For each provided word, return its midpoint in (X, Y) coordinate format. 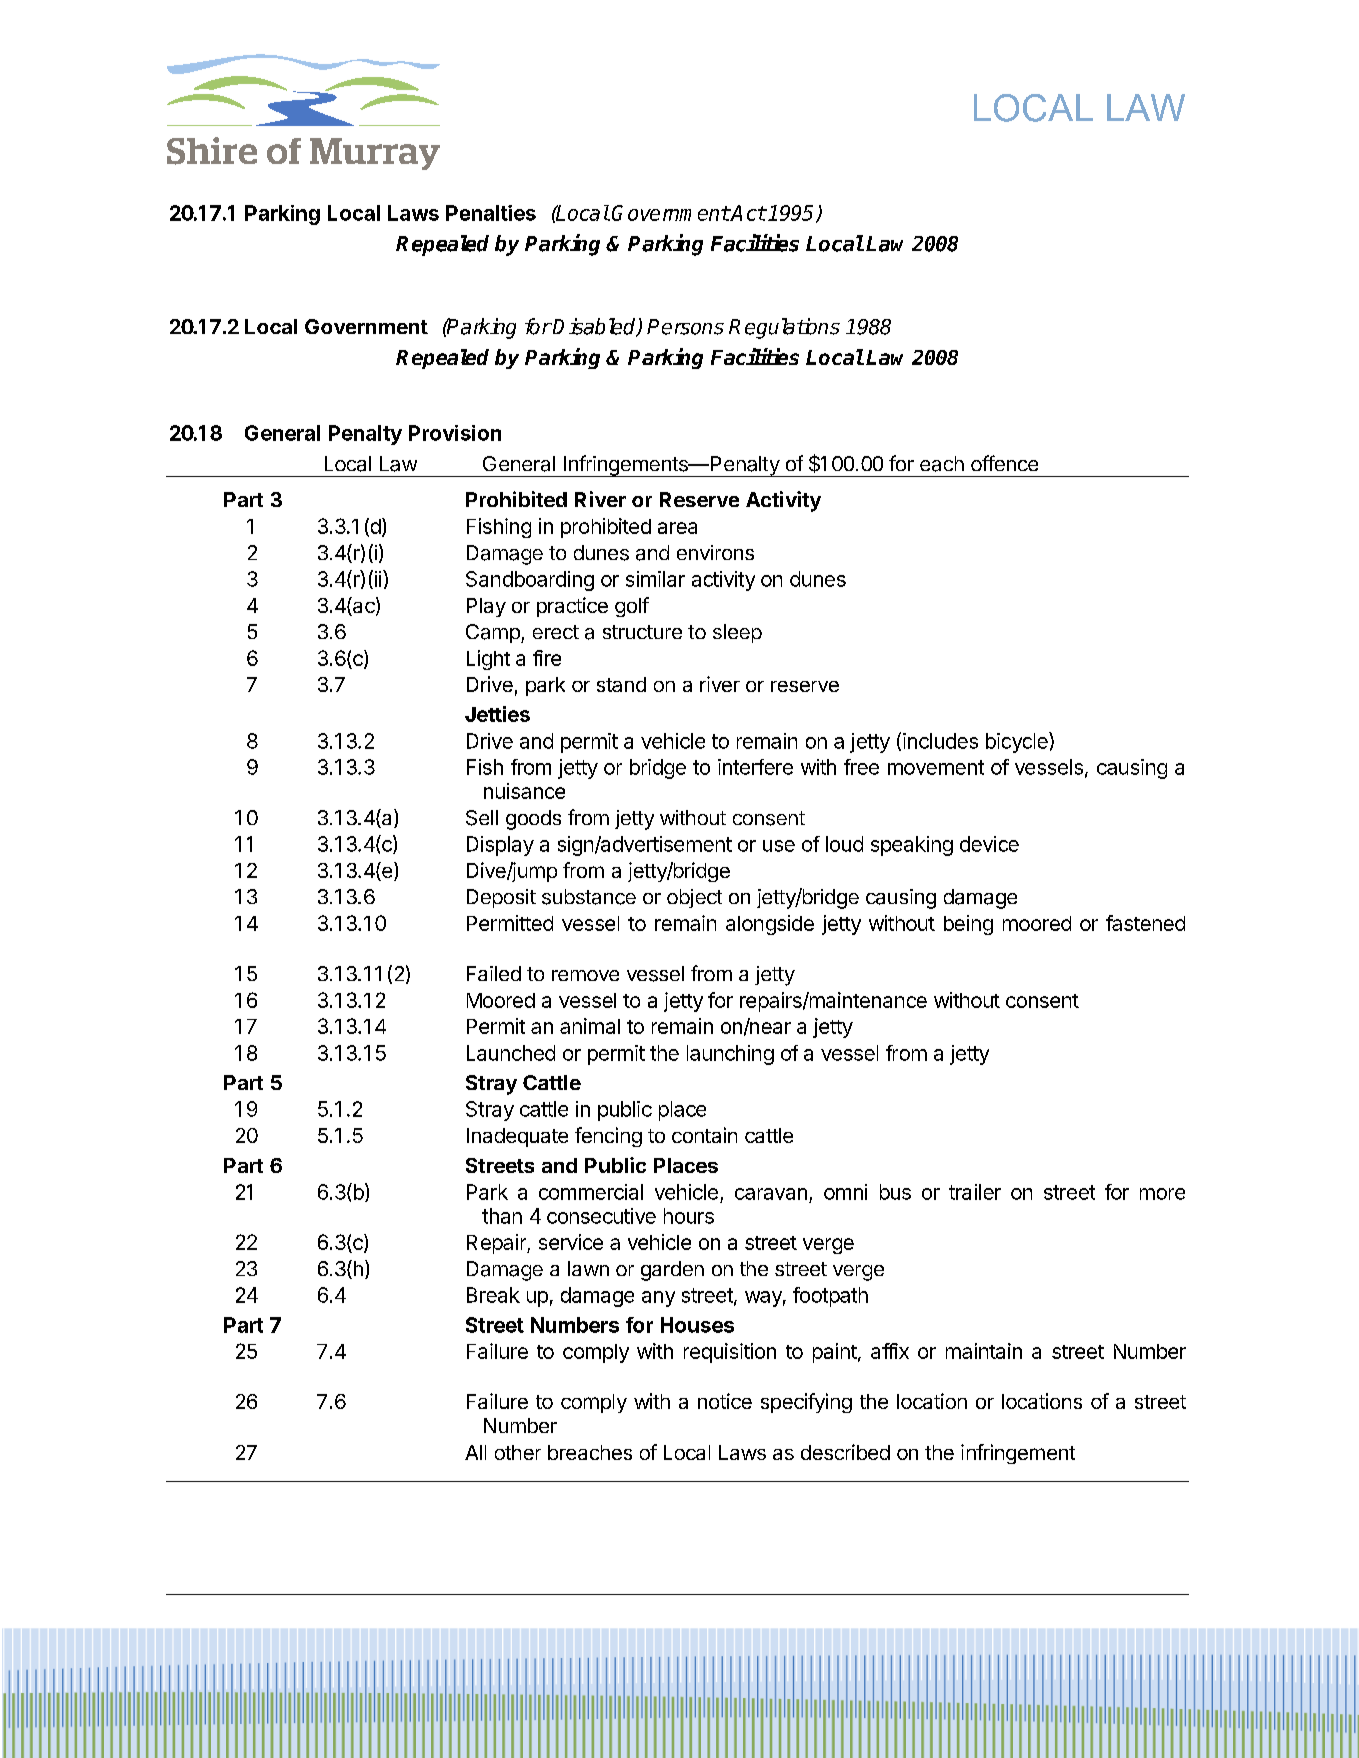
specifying (806, 1403)
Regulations (784, 328)
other (518, 1452)
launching (730, 1055)
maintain (984, 1351)
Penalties (491, 213)
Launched (511, 1053)
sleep (737, 633)
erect (556, 632)
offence (1004, 463)
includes (940, 741)
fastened (1145, 923)
